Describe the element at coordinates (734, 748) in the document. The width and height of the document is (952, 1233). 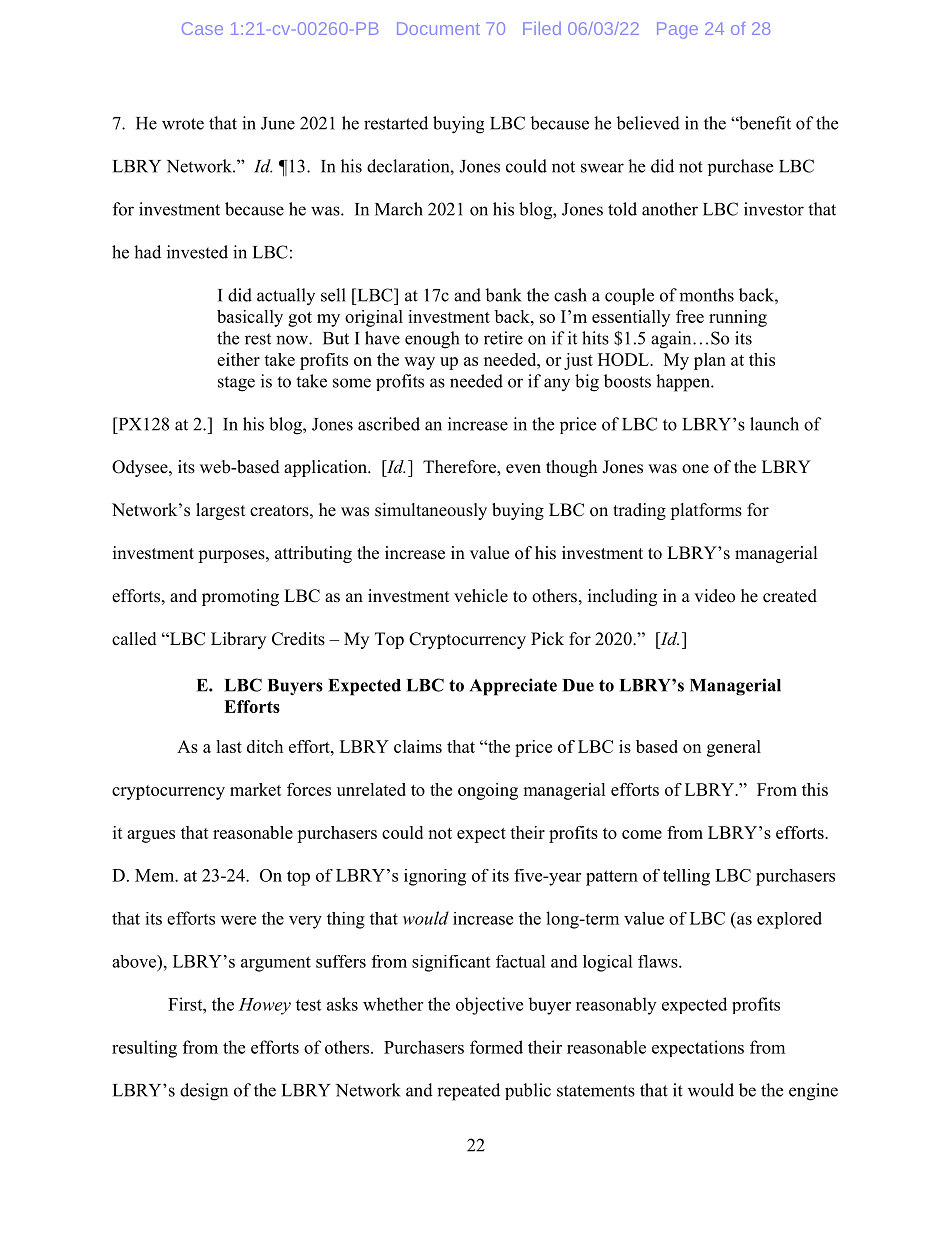
I see `general` at that location.
